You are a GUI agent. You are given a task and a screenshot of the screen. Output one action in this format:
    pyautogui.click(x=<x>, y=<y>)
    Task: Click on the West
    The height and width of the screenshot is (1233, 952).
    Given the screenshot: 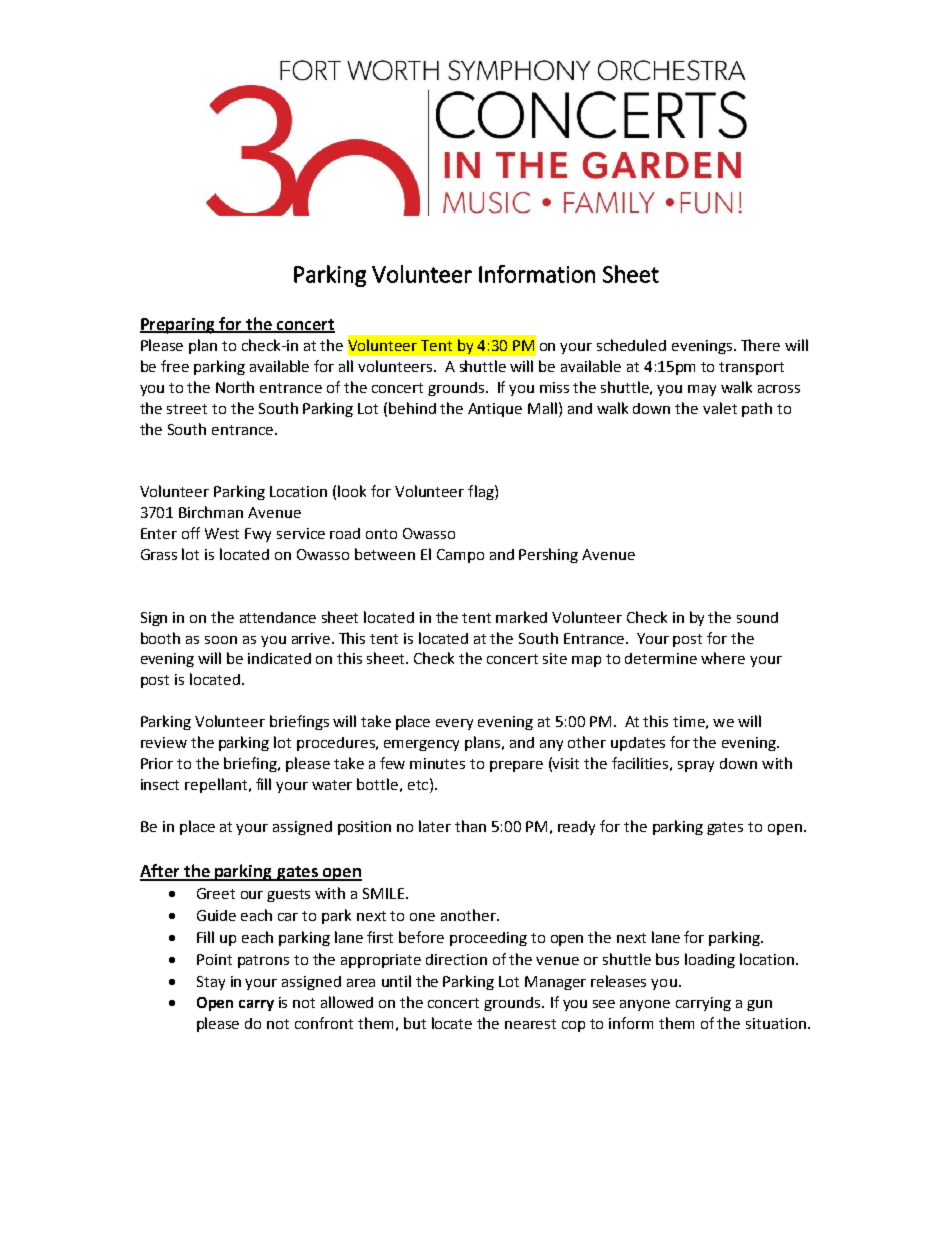 What is the action you would take?
    pyautogui.click(x=222, y=533)
